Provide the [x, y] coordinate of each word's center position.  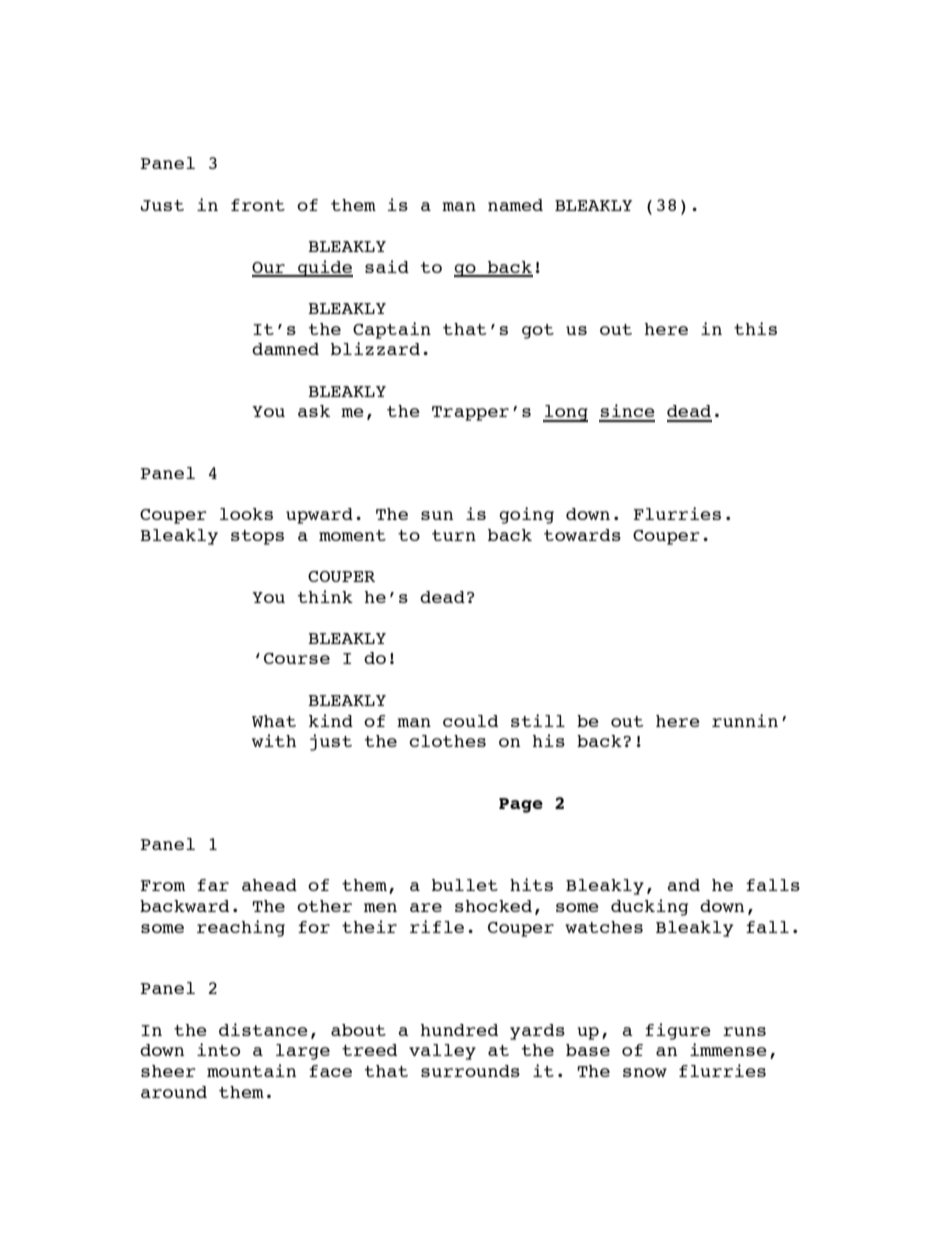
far [213, 885]
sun [437, 515]
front [258, 205]
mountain [251, 1070]
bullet [465, 885]
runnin [745, 720]
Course [297, 658]
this [755, 328]
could [470, 721]
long [565, 413]
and [683, 885]
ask [314, 411]
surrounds [470, 1071]
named [515, 205]
